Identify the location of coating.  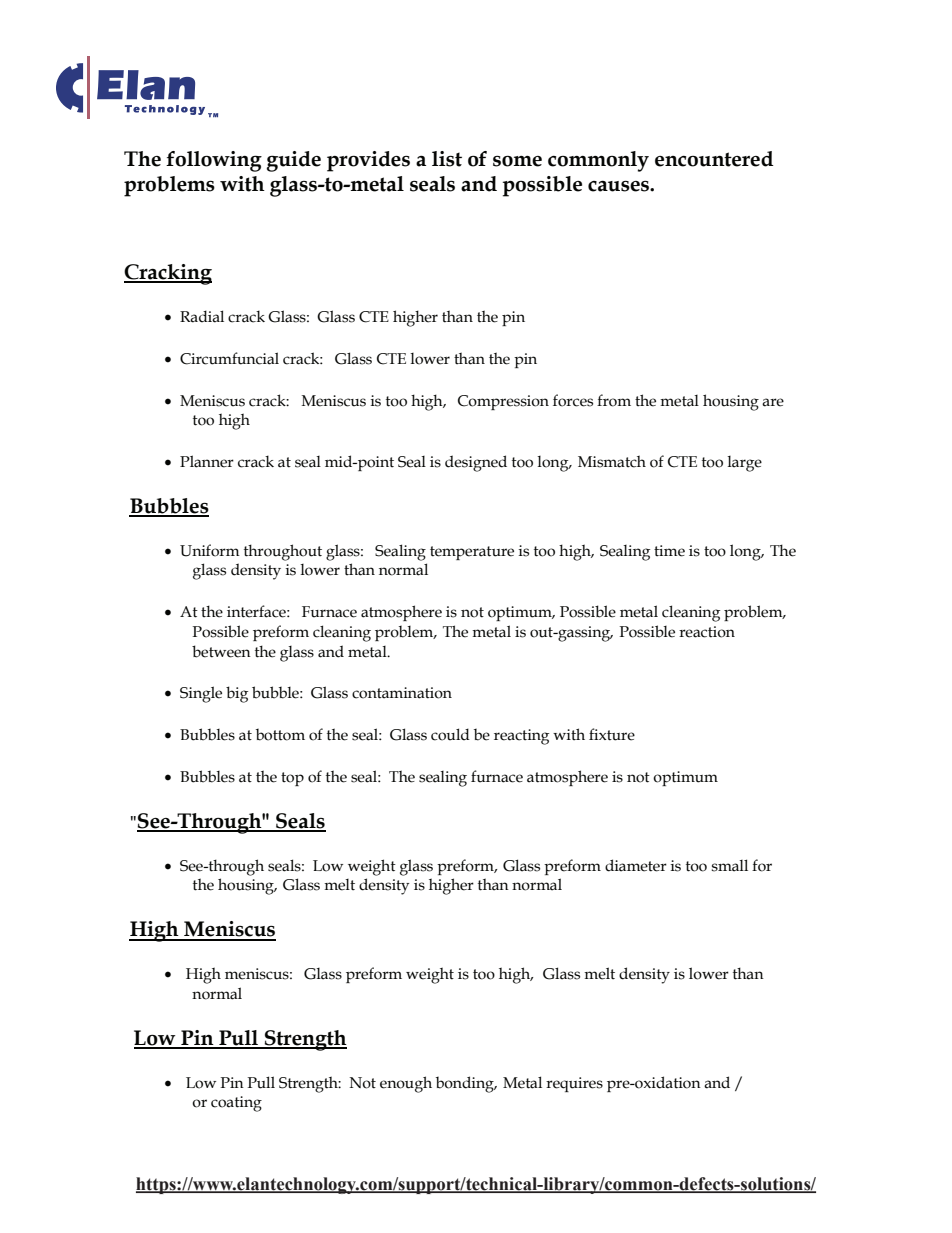
(236, 1104).
